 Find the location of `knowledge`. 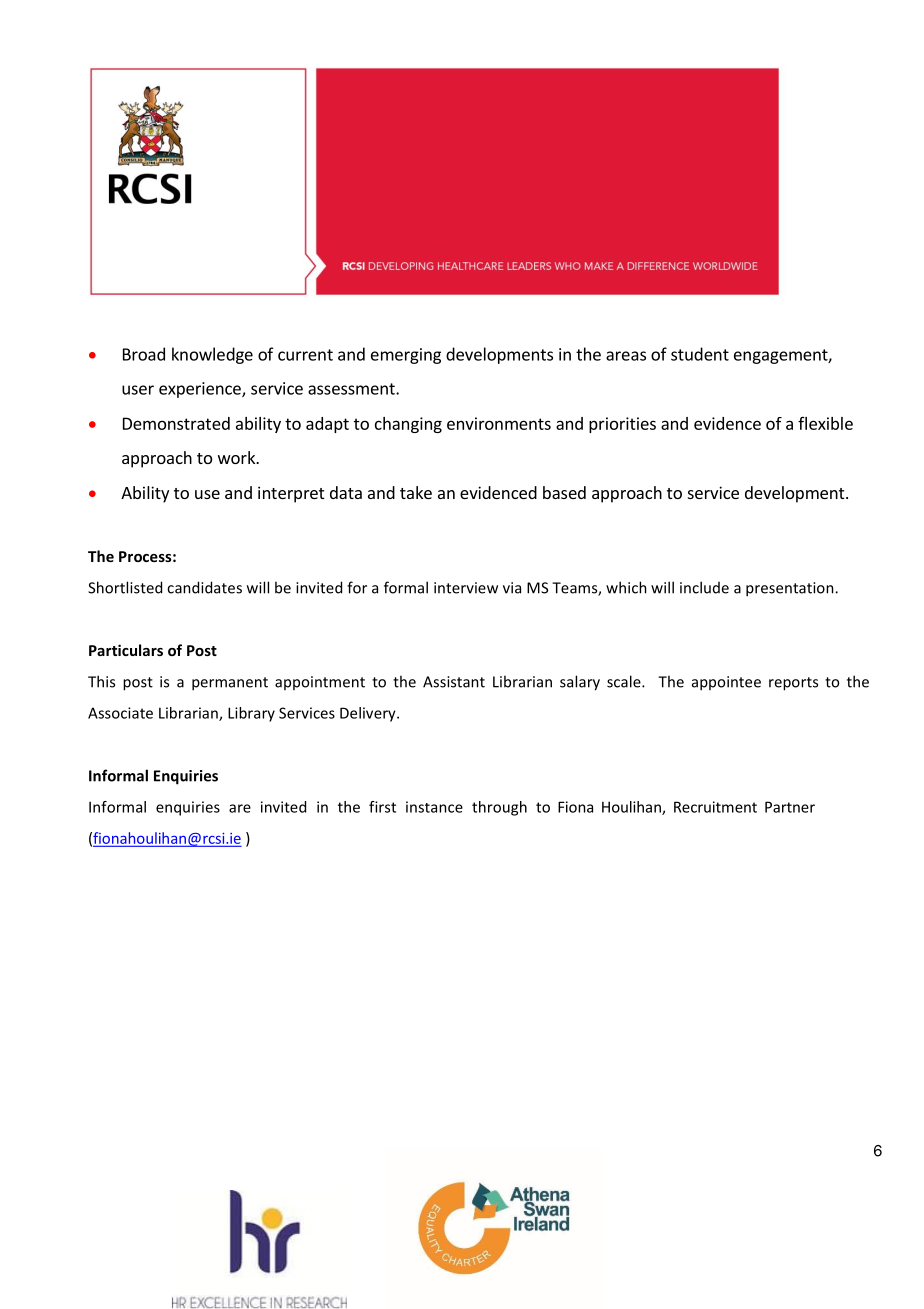

knowledge is located at coordinates (212, 355).
